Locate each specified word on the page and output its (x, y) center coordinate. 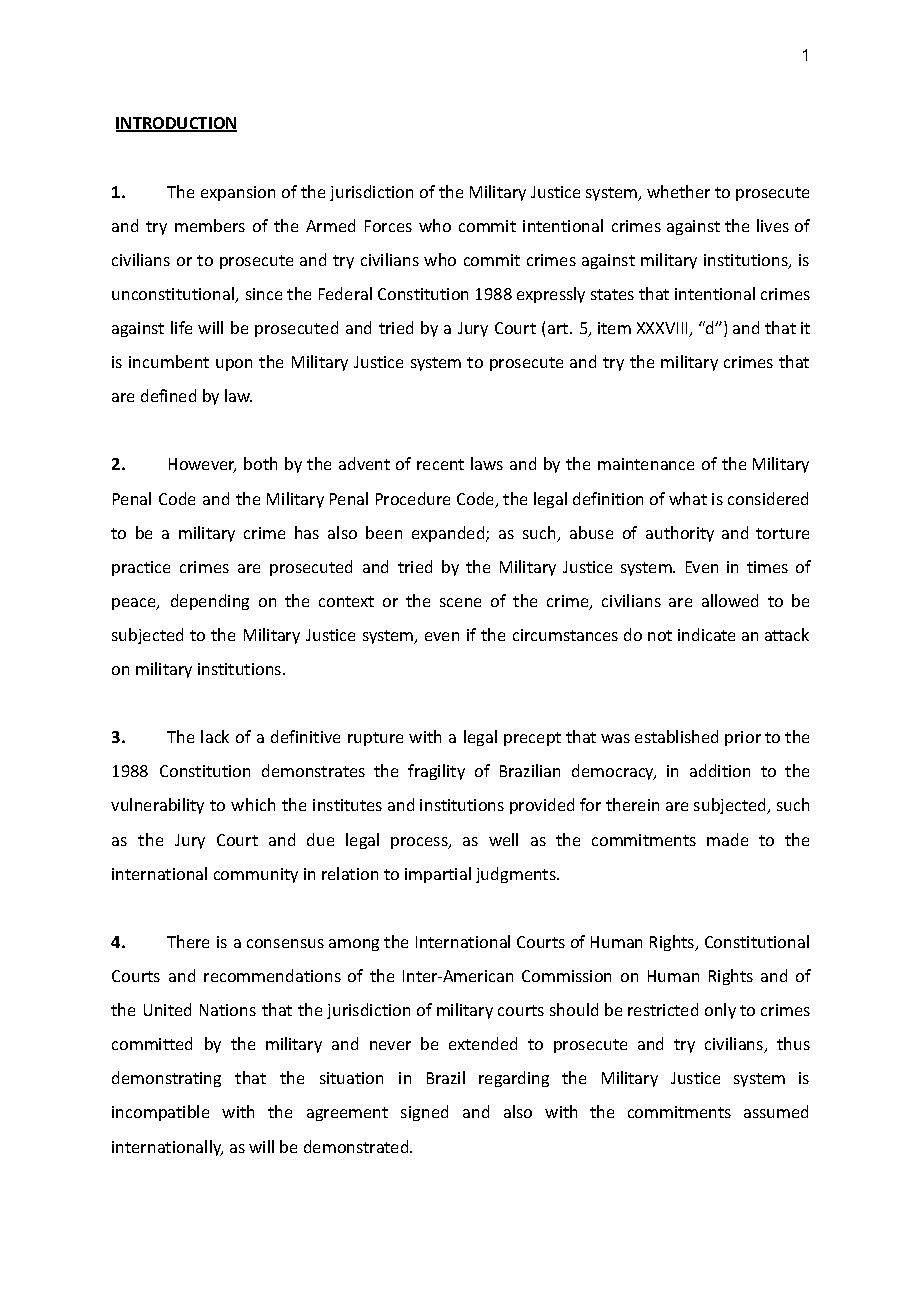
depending (210, 602)
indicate (706, 634)
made (727, 839)
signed (424, 1113)
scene (460, 602)
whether (678, 191)
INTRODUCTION (176, 124)
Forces (388, 226)
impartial (438, 875)
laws (487, 463)
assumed (776, 1111)
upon (234, 365)
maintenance (646, 464)
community (256, 875)
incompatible (160, 1113)
